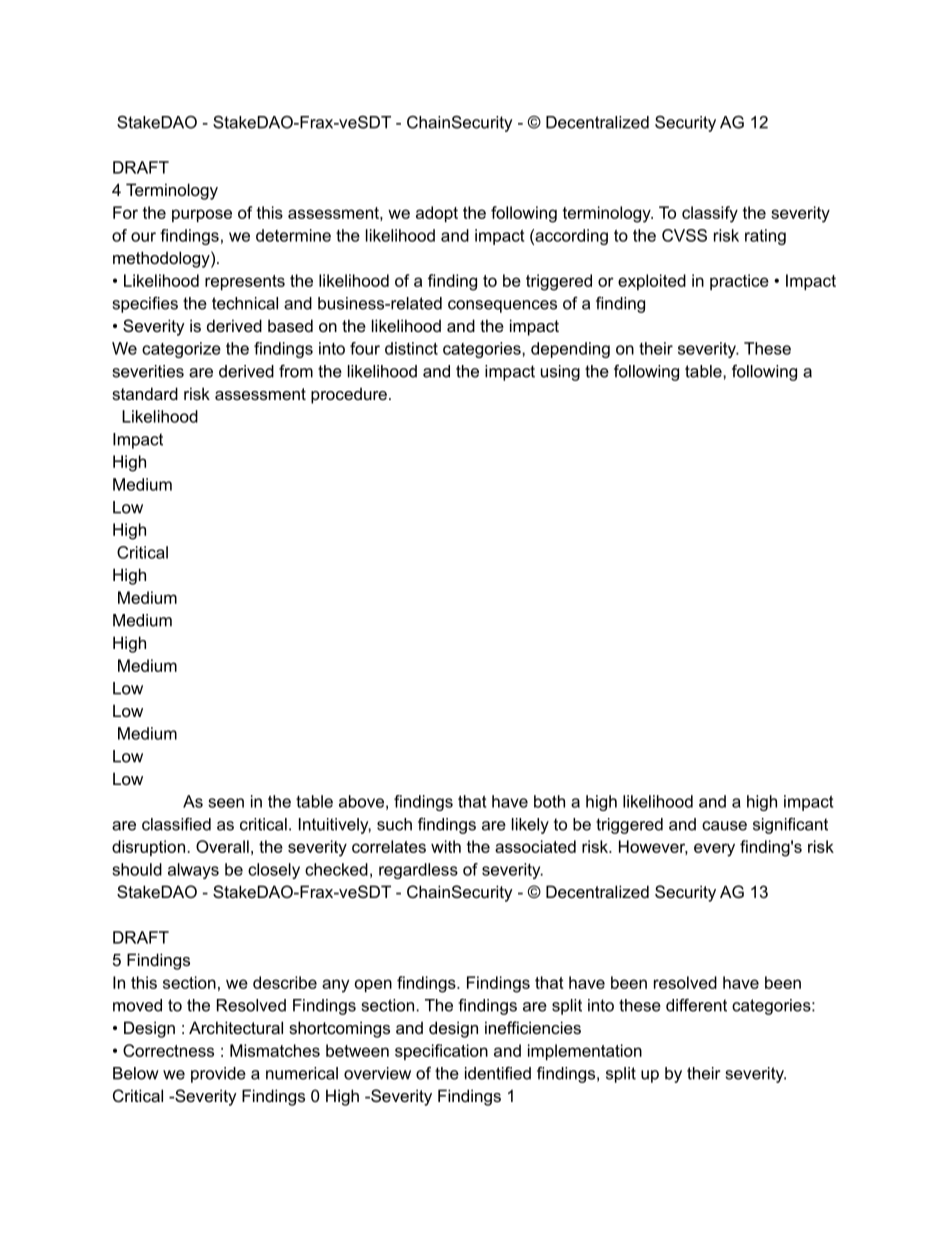 This screenshot has height=1233, width=952. Describe the element at coordinates (349, 395) in the screenshot. I see `procedure` at that location.
